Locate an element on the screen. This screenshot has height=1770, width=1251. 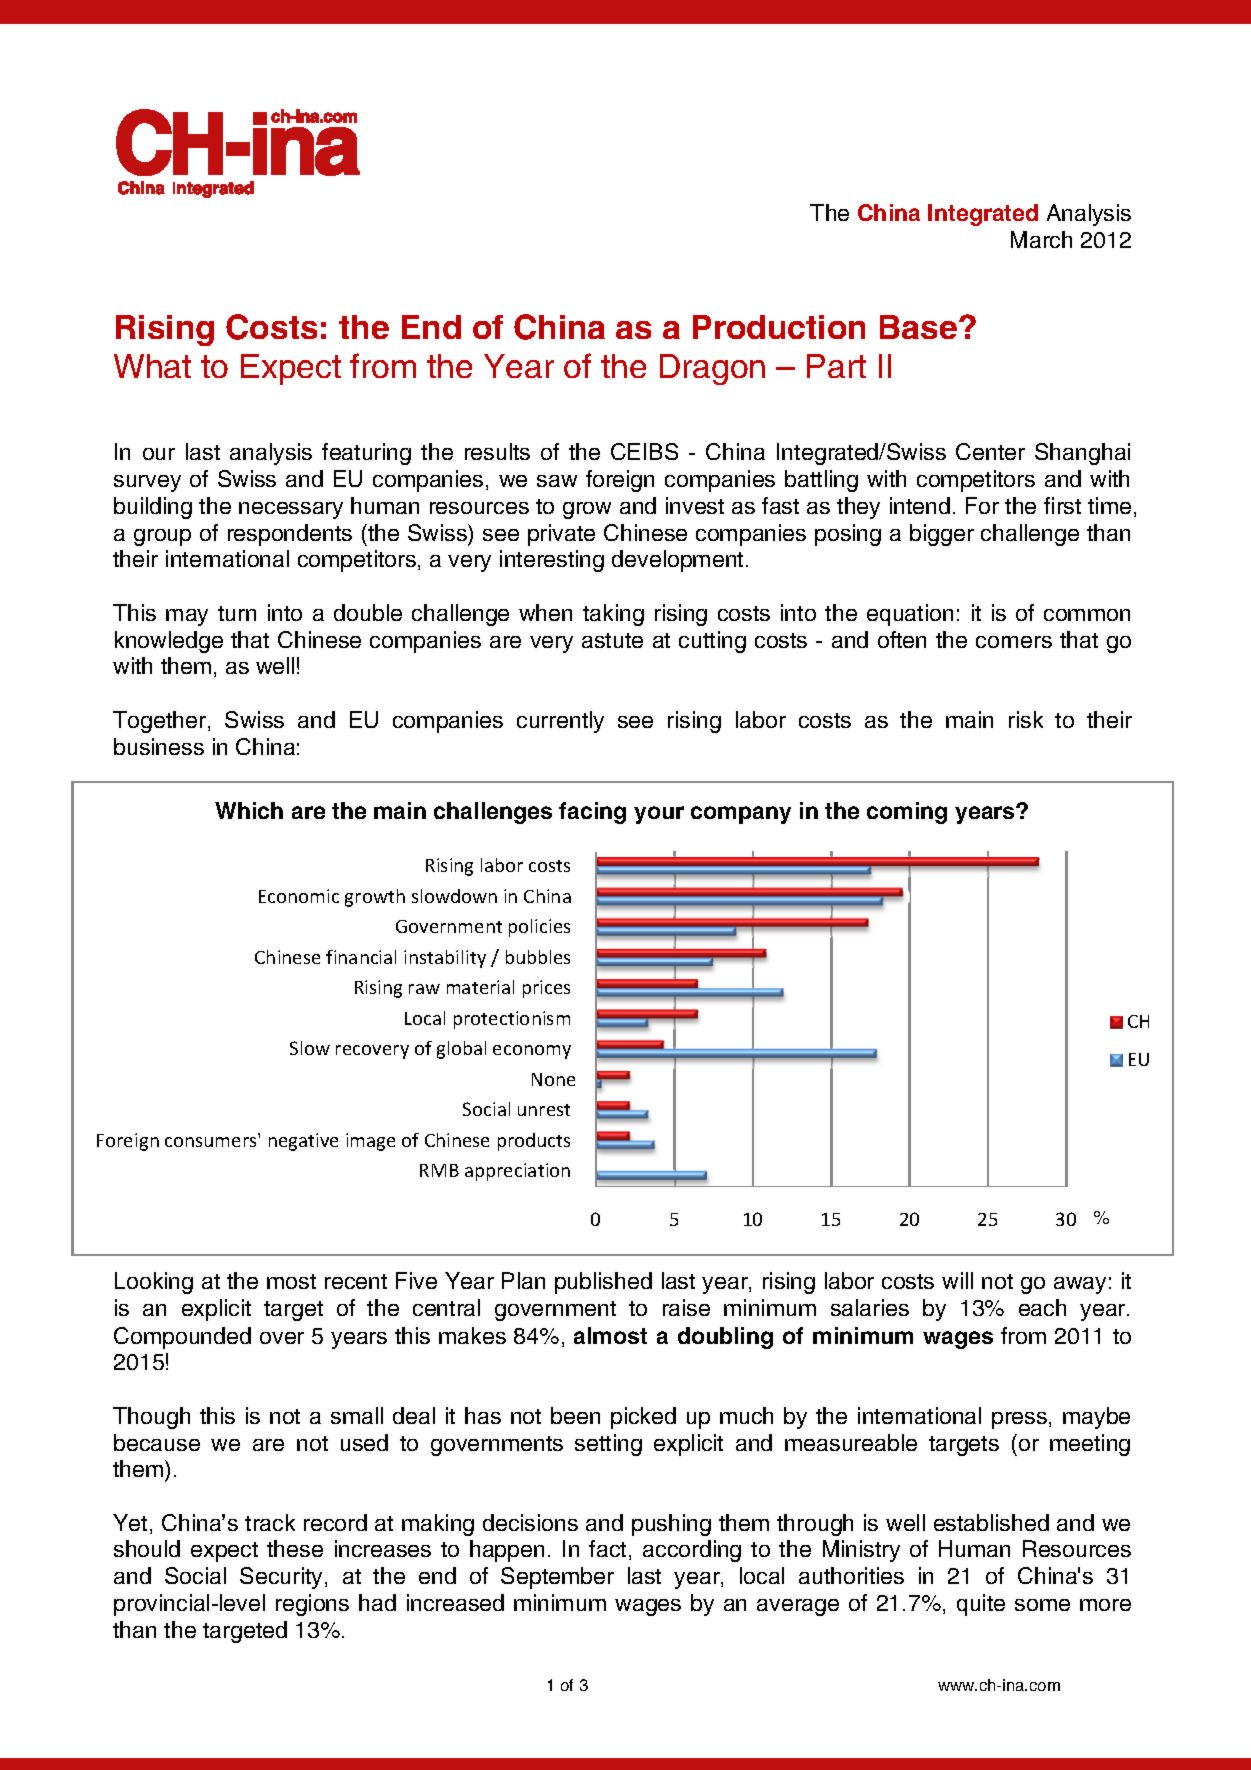
What is located at coordinates (152, 366).
